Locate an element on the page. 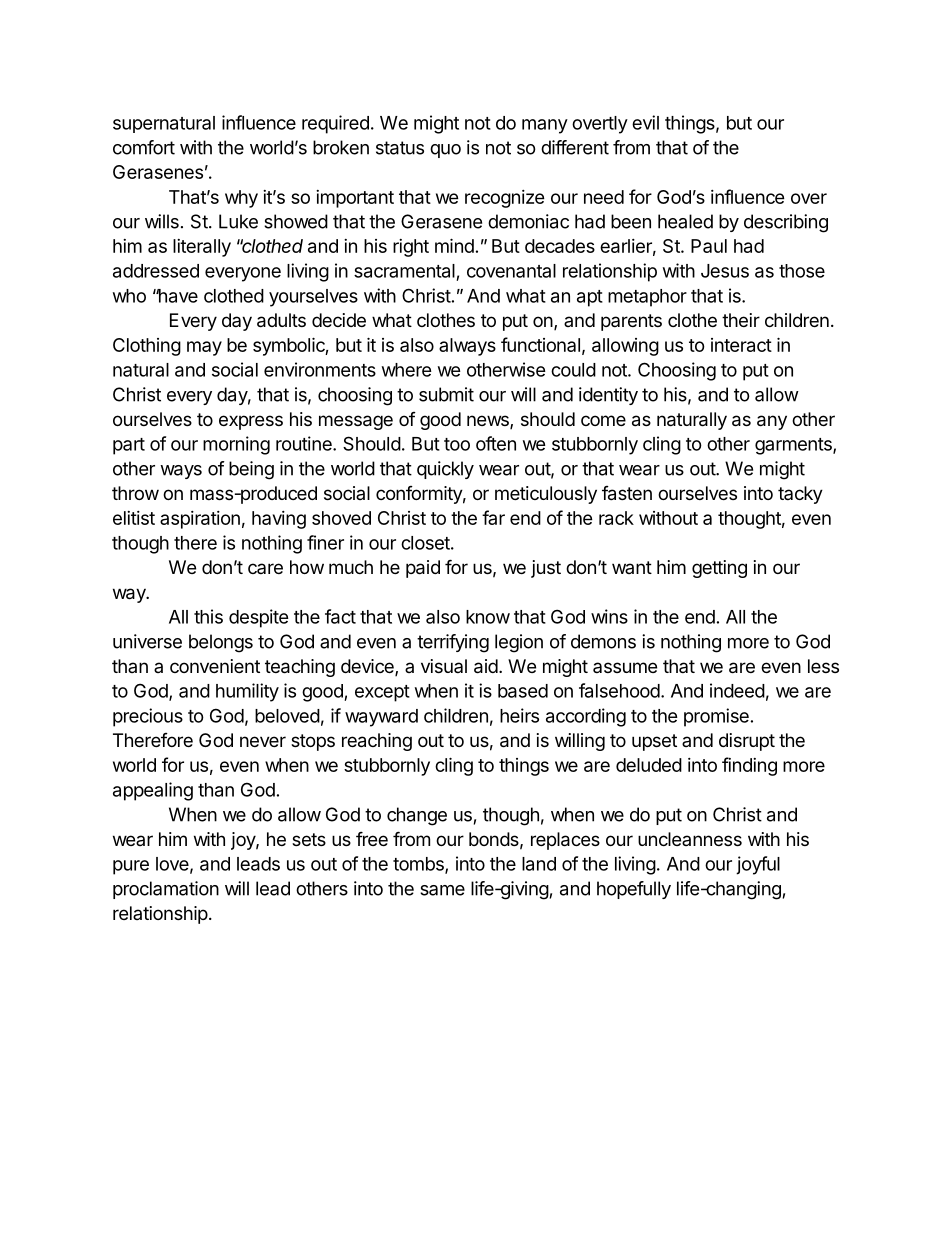  tacky is located at coordinates (800, 495).
